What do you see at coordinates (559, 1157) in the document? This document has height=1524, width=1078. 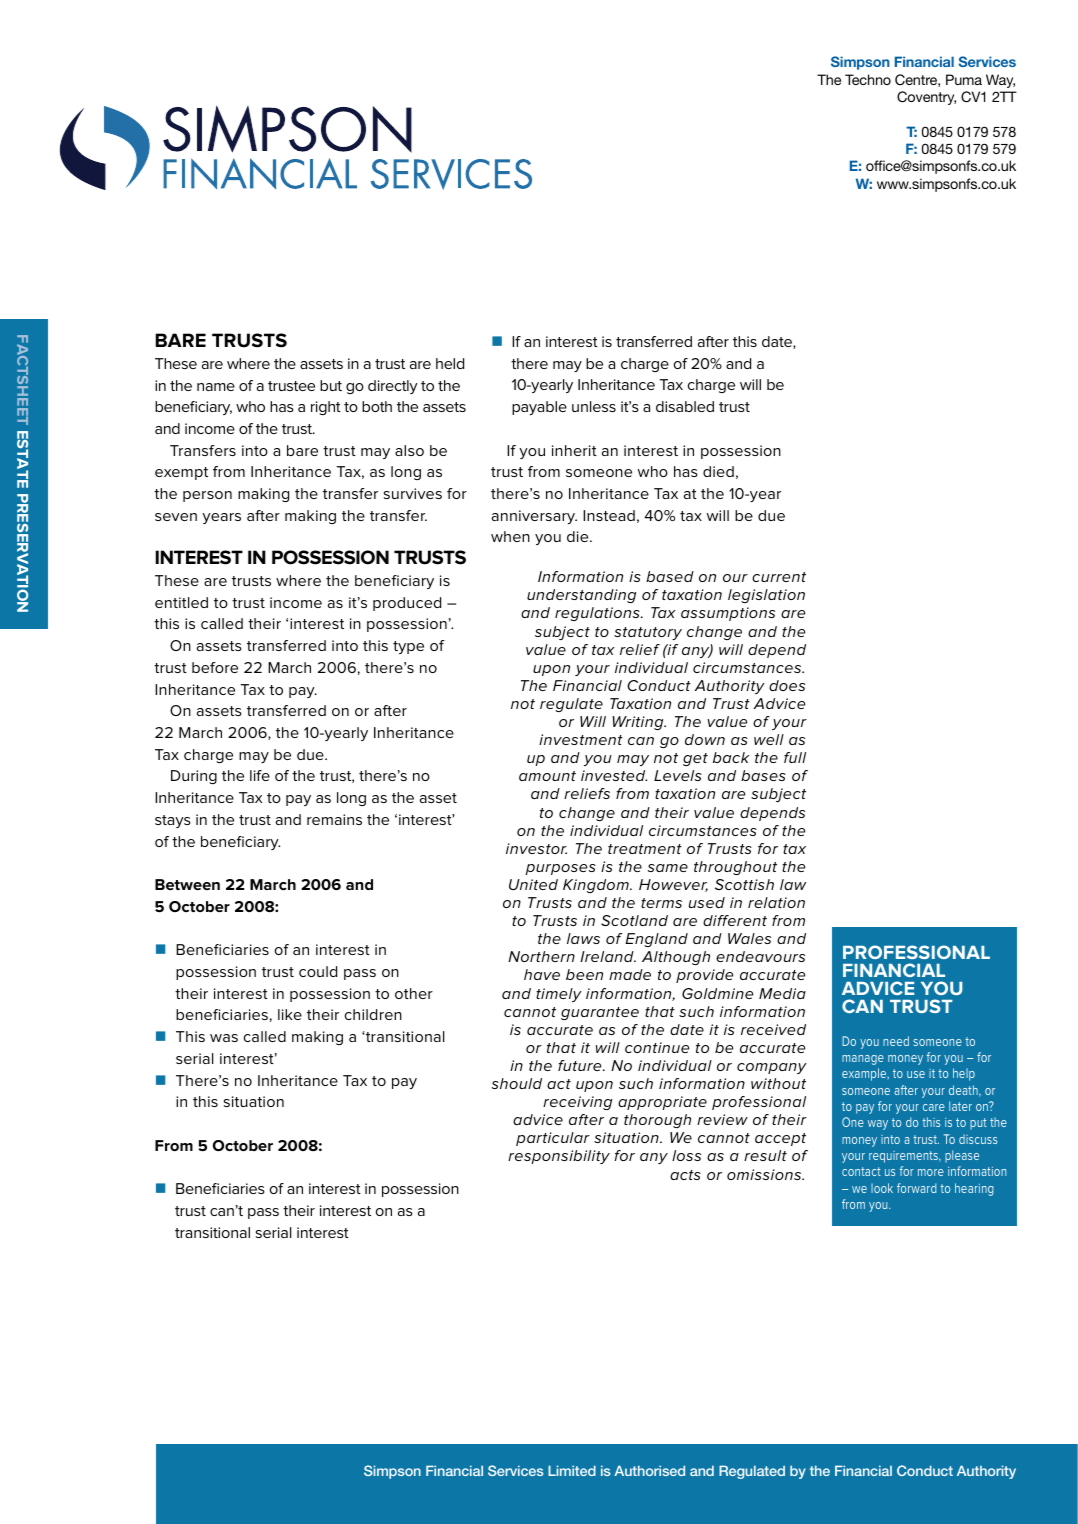 I see `responsibility` at bounding box center [559, 1157].
